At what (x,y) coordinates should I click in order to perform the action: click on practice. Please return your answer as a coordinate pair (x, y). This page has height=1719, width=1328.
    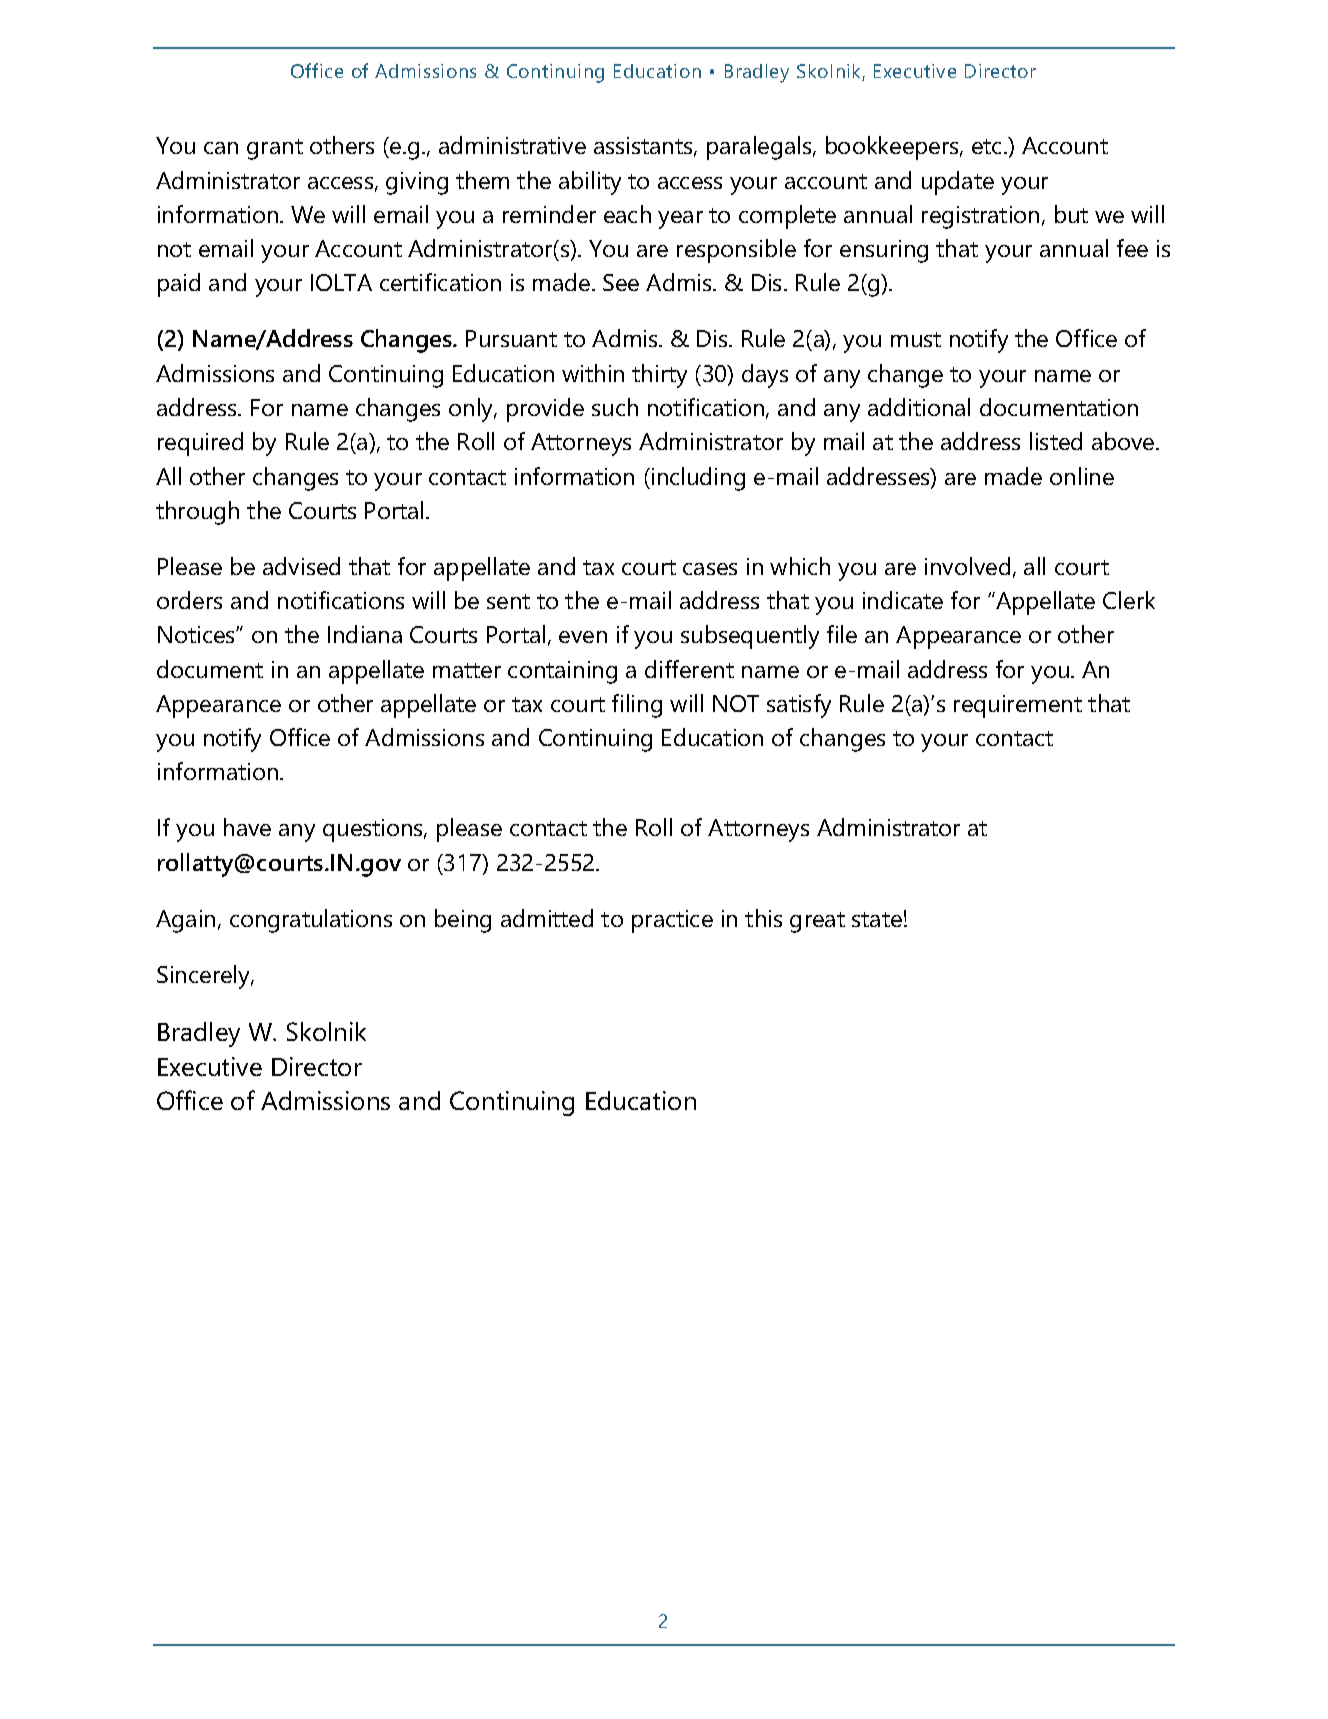
    Looking at the image, I should click on (672, 921).
